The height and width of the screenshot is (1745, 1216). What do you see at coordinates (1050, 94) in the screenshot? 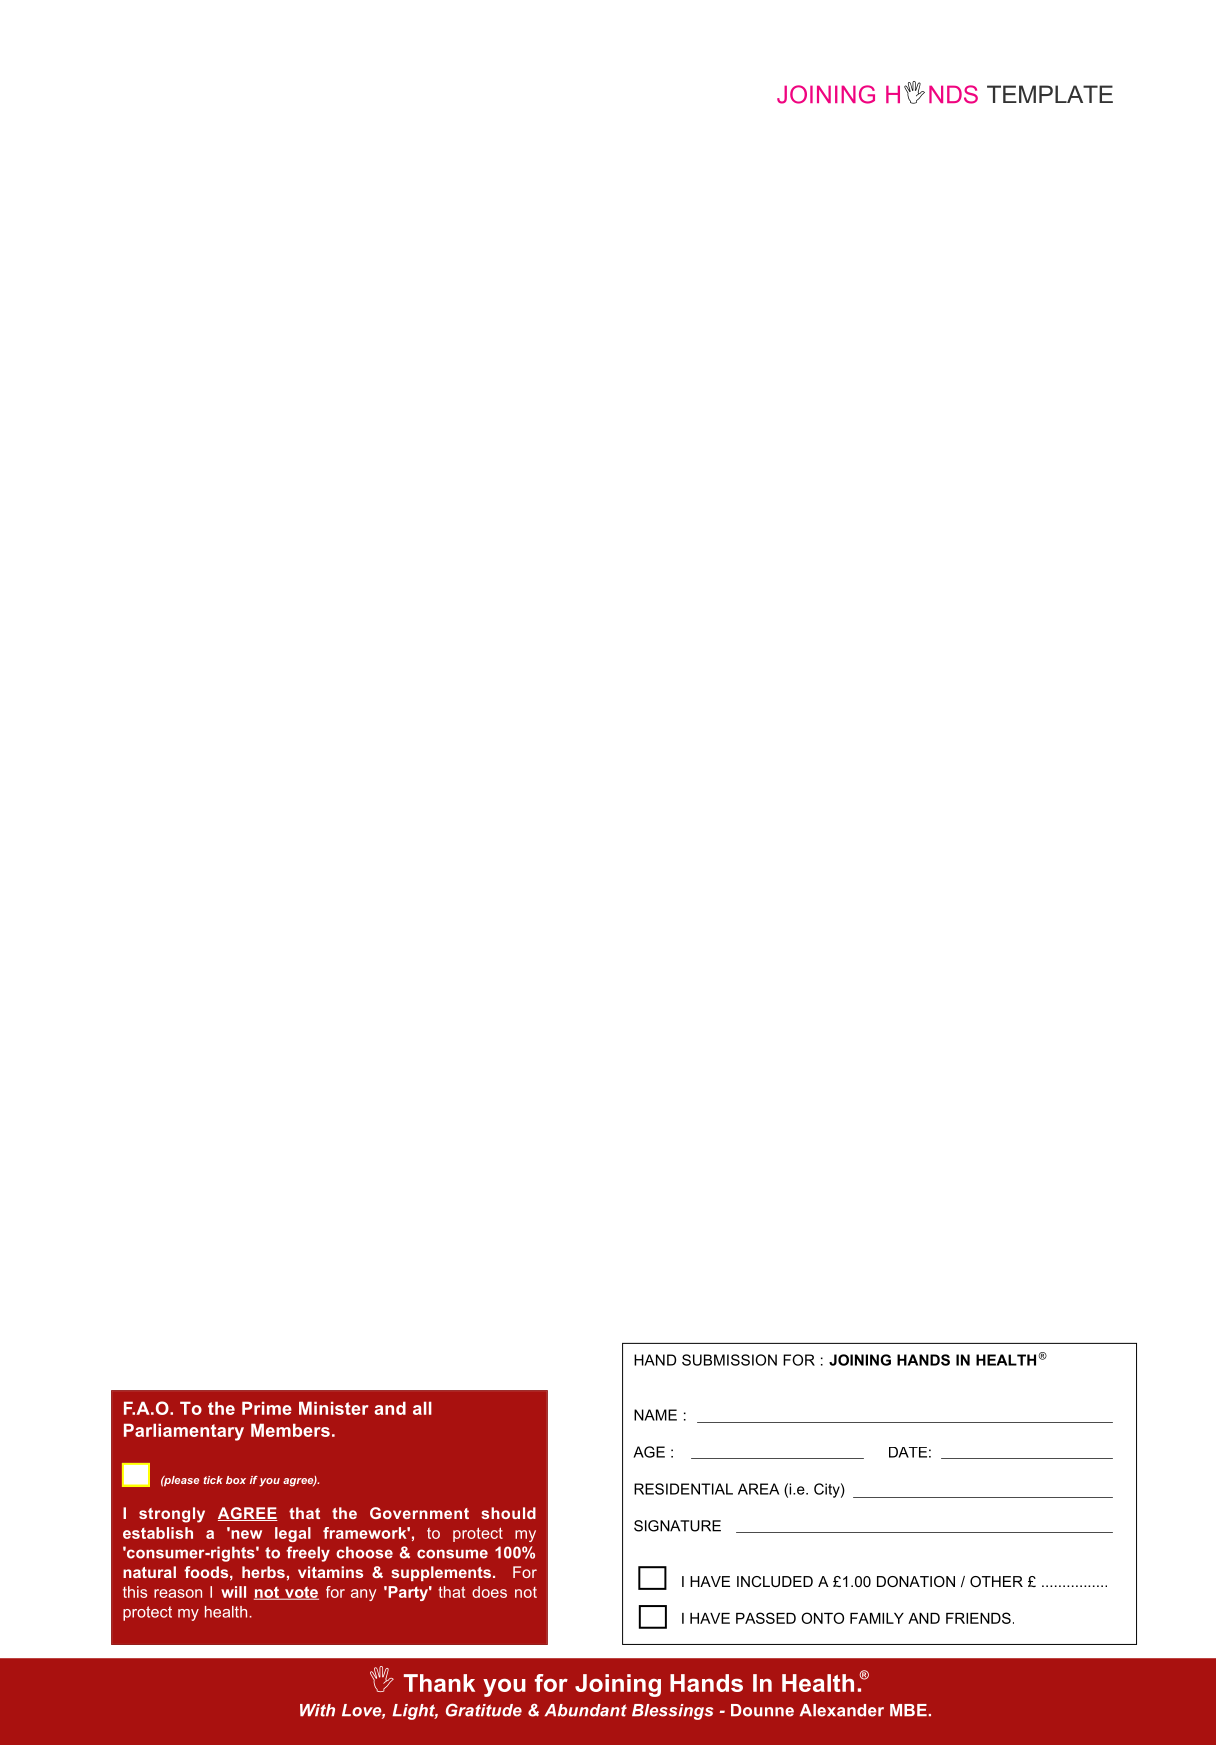
I see `TEMPLATE` at bounding box center [1050, 94].
